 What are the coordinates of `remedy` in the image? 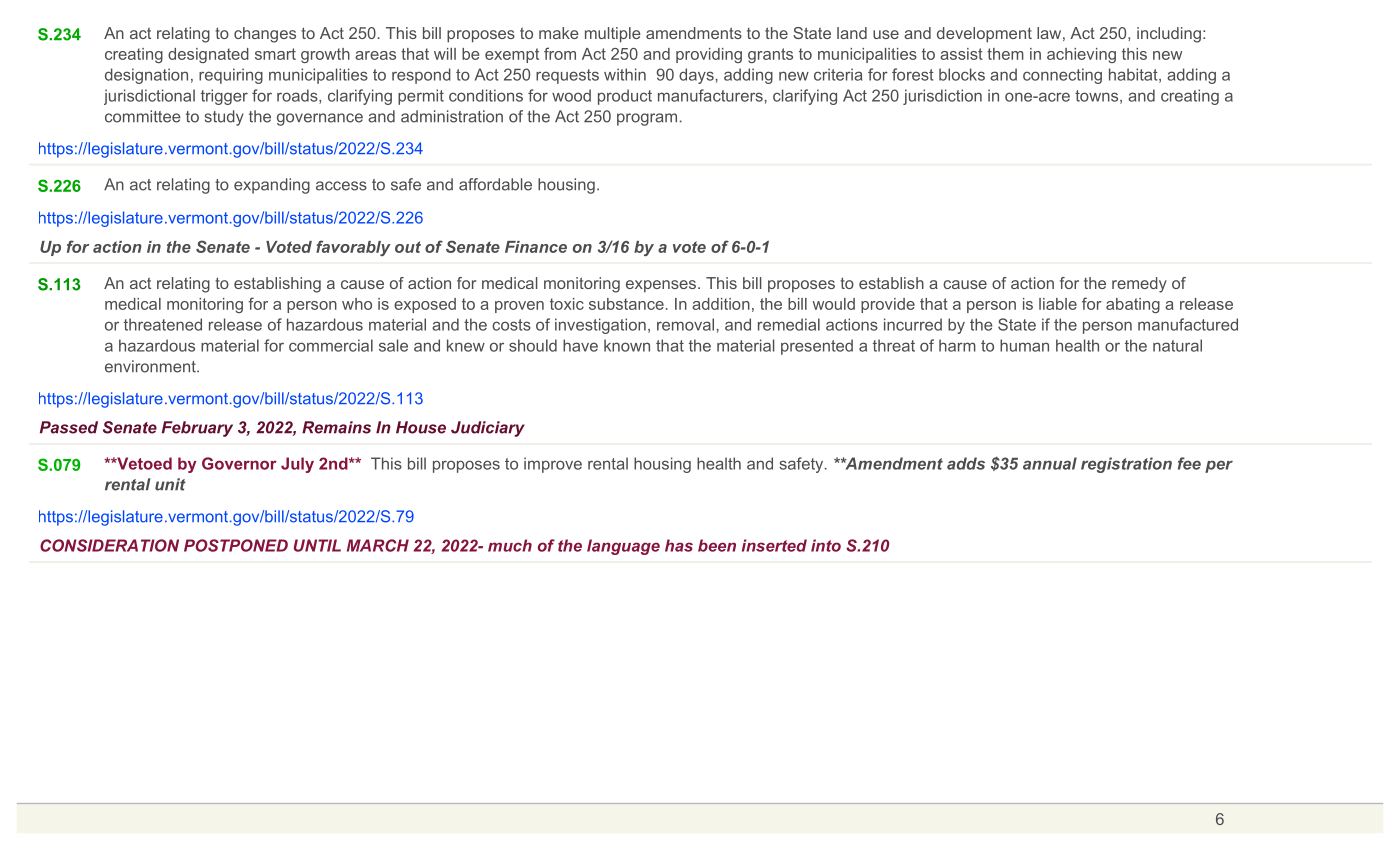 It's located at (1139, 285).
